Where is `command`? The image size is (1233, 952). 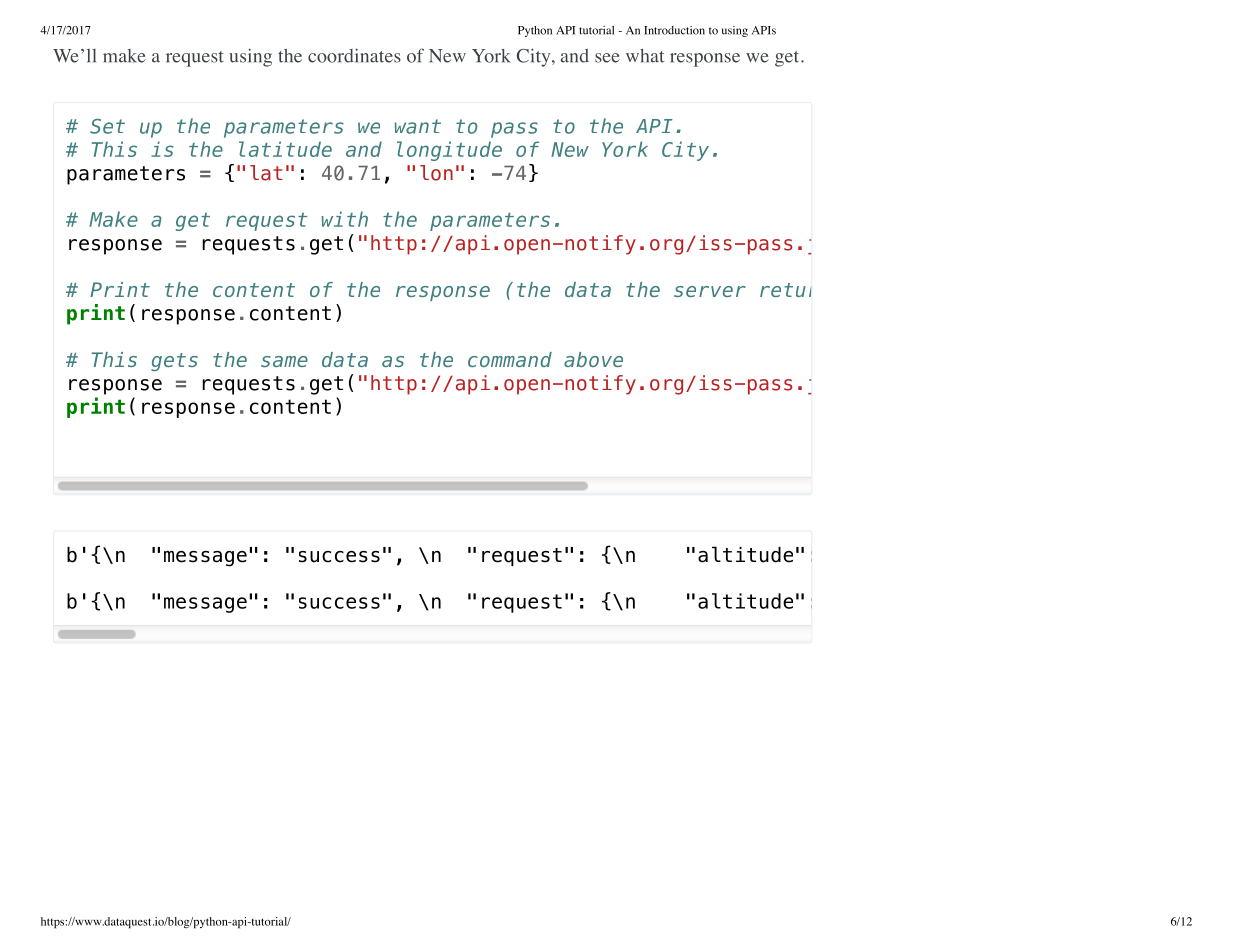
command is located at coordinates (510, 359).
